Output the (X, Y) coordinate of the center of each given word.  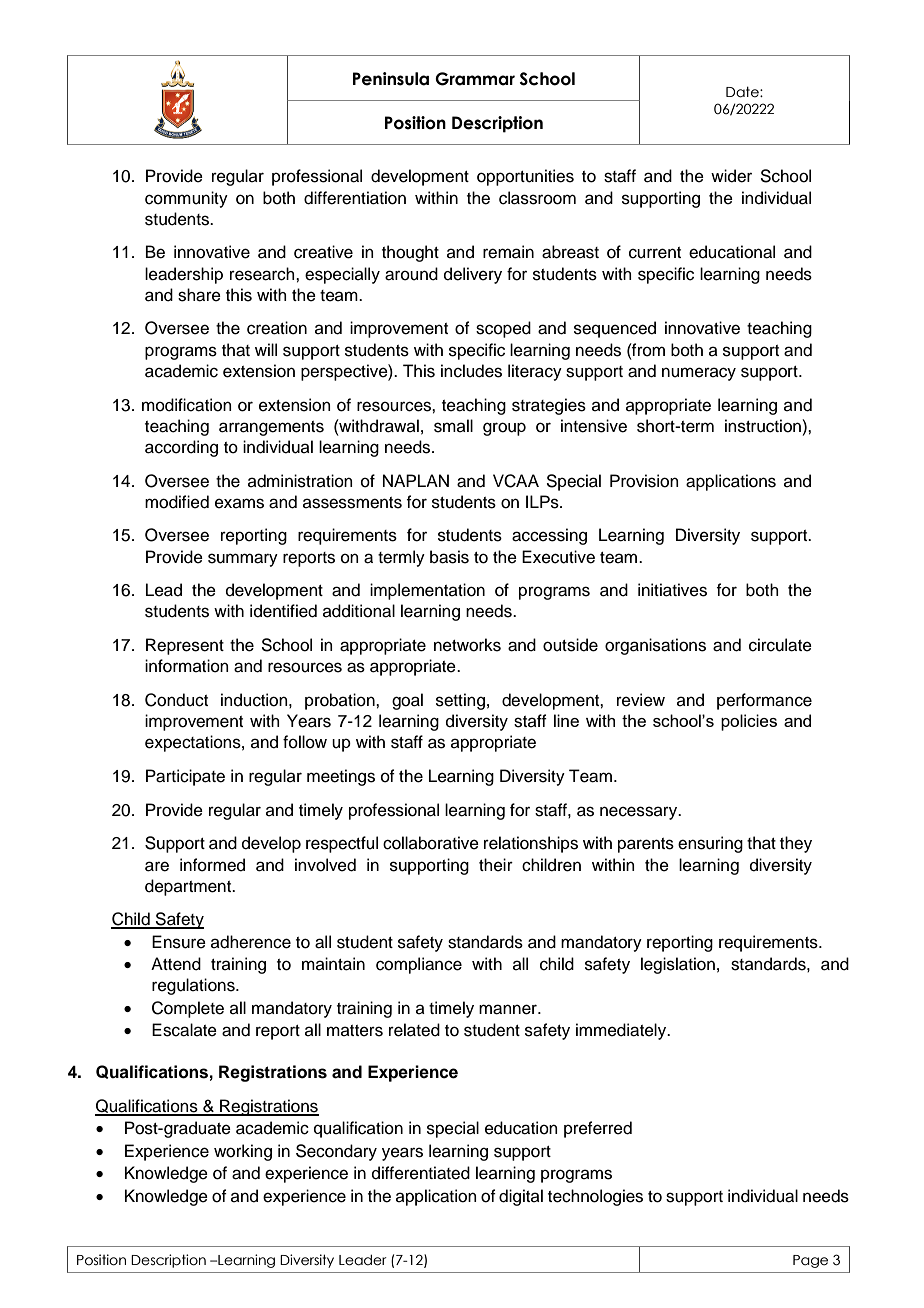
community (186, 199)
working (243, 1152)
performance (764, 701)
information (187, 666)
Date (743, 92)
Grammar (475, 79)
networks (467, 645)
